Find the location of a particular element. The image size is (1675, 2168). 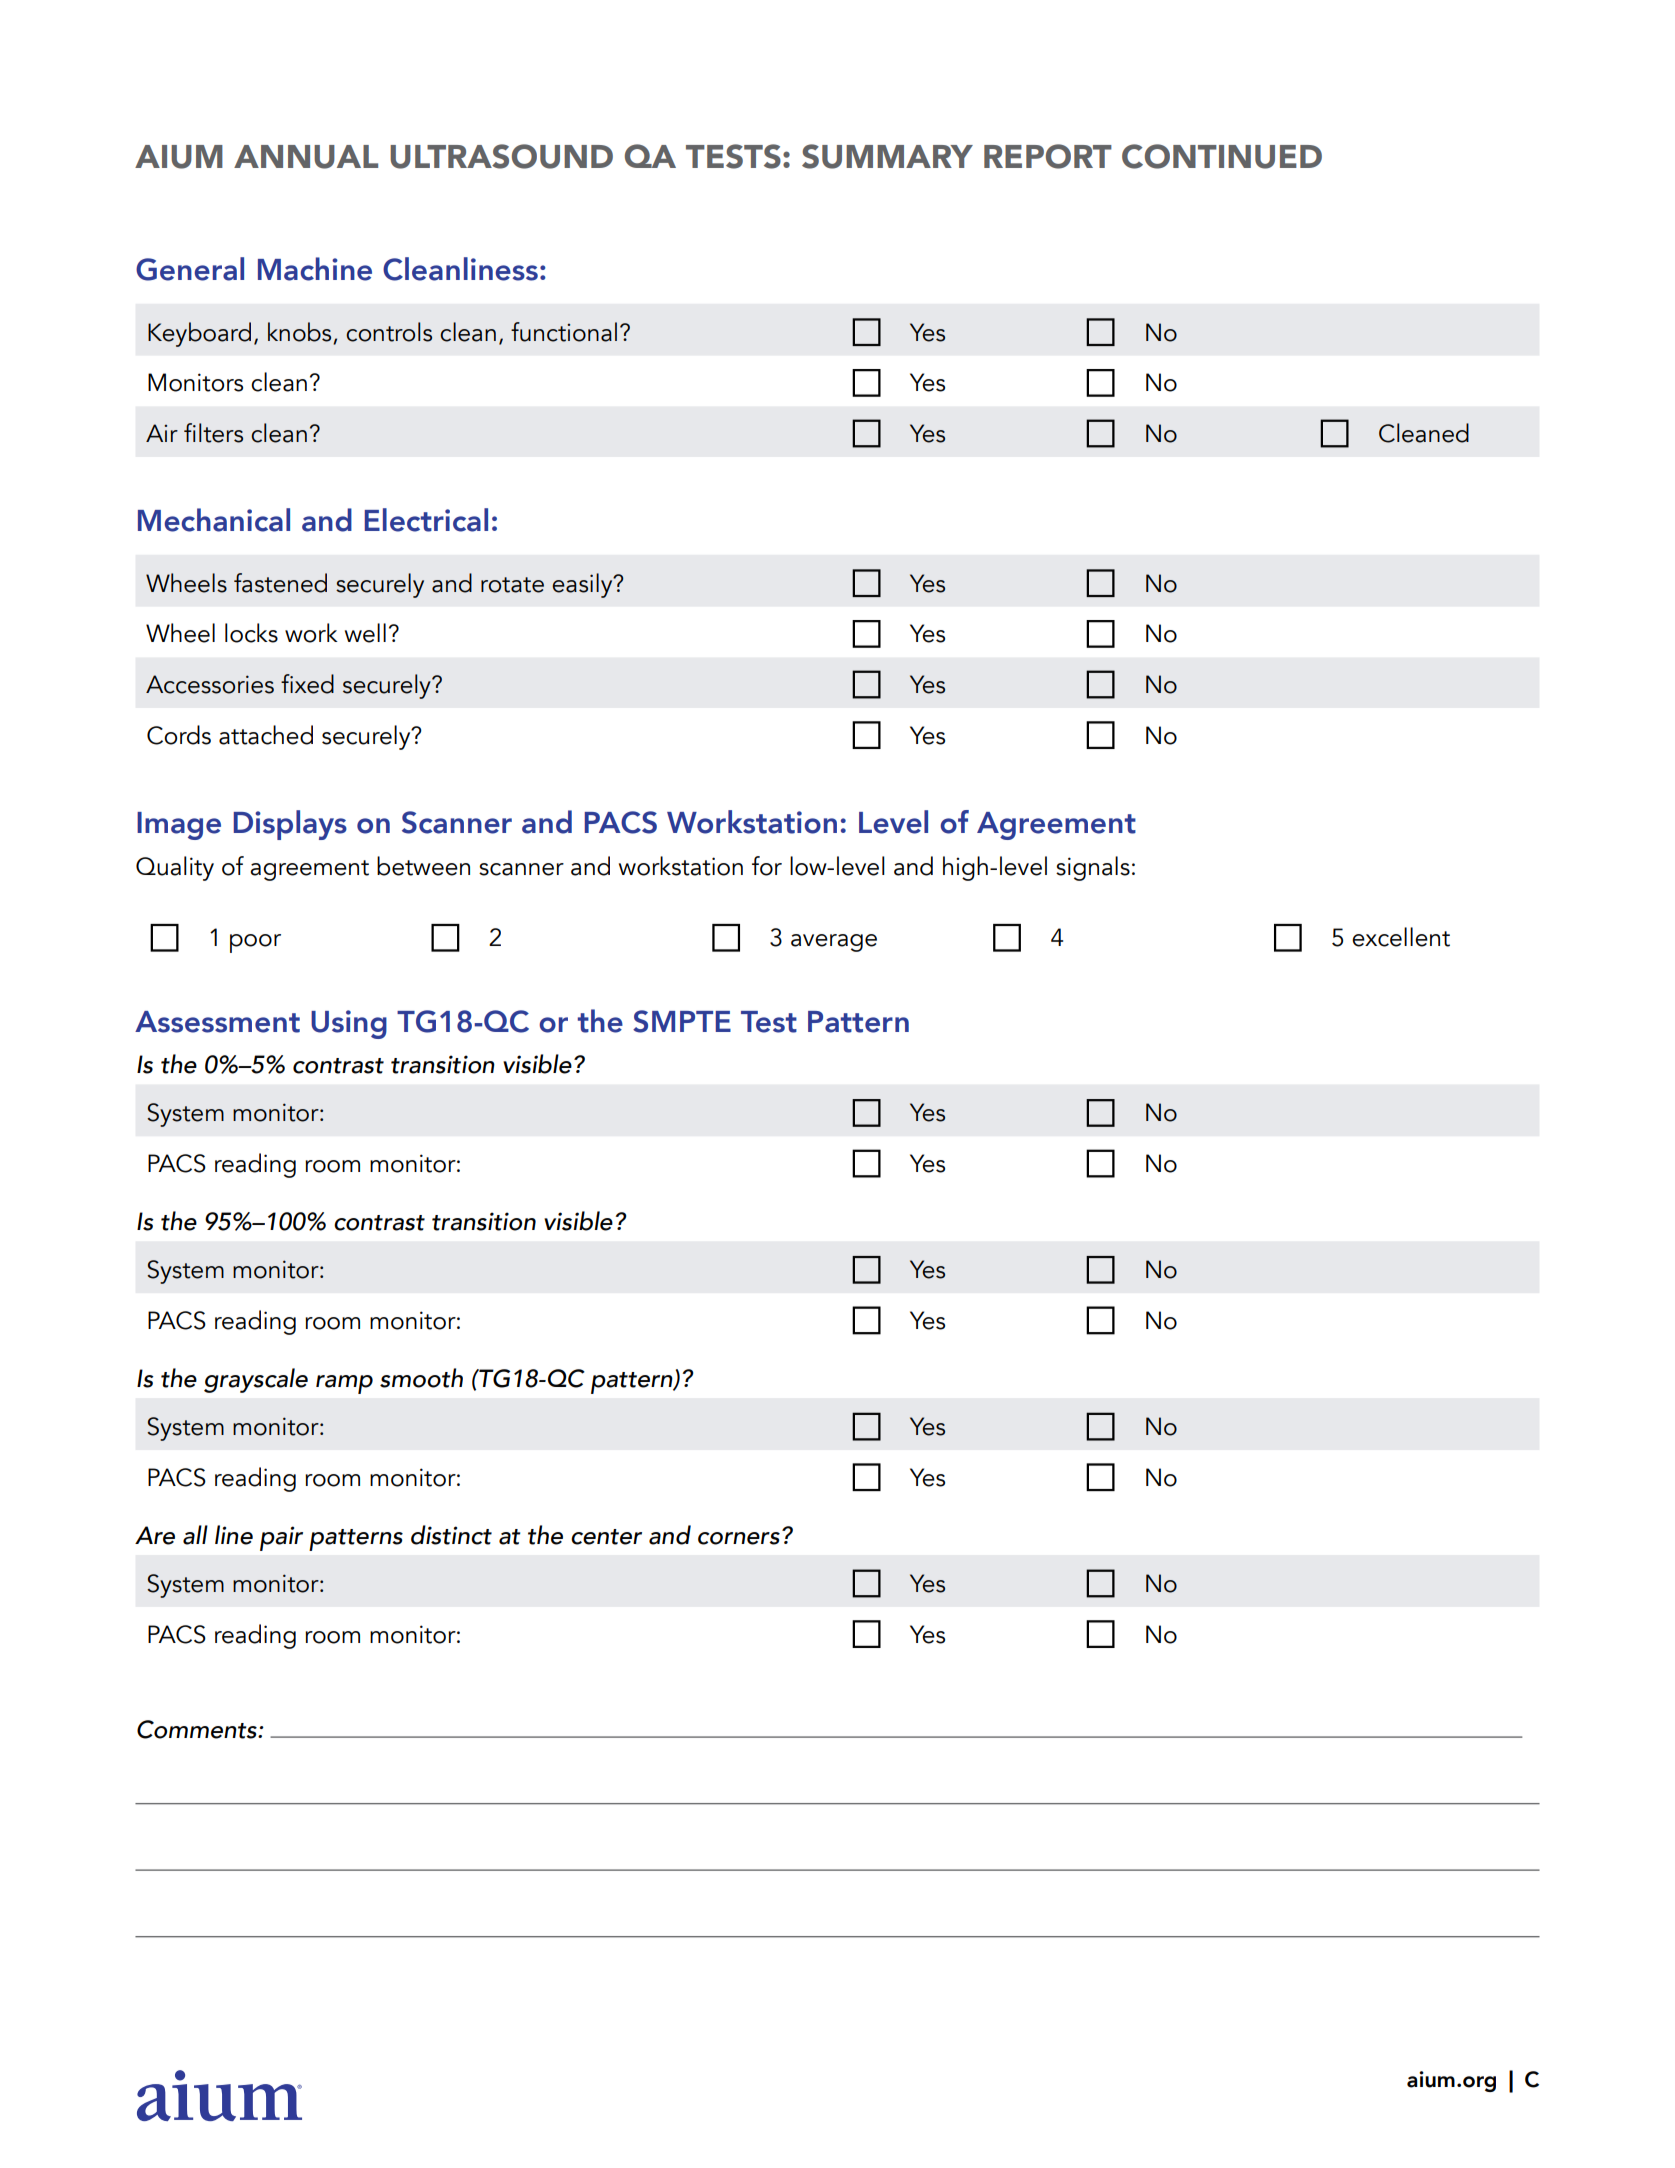

fastened is located at coordinates (280, 583).
